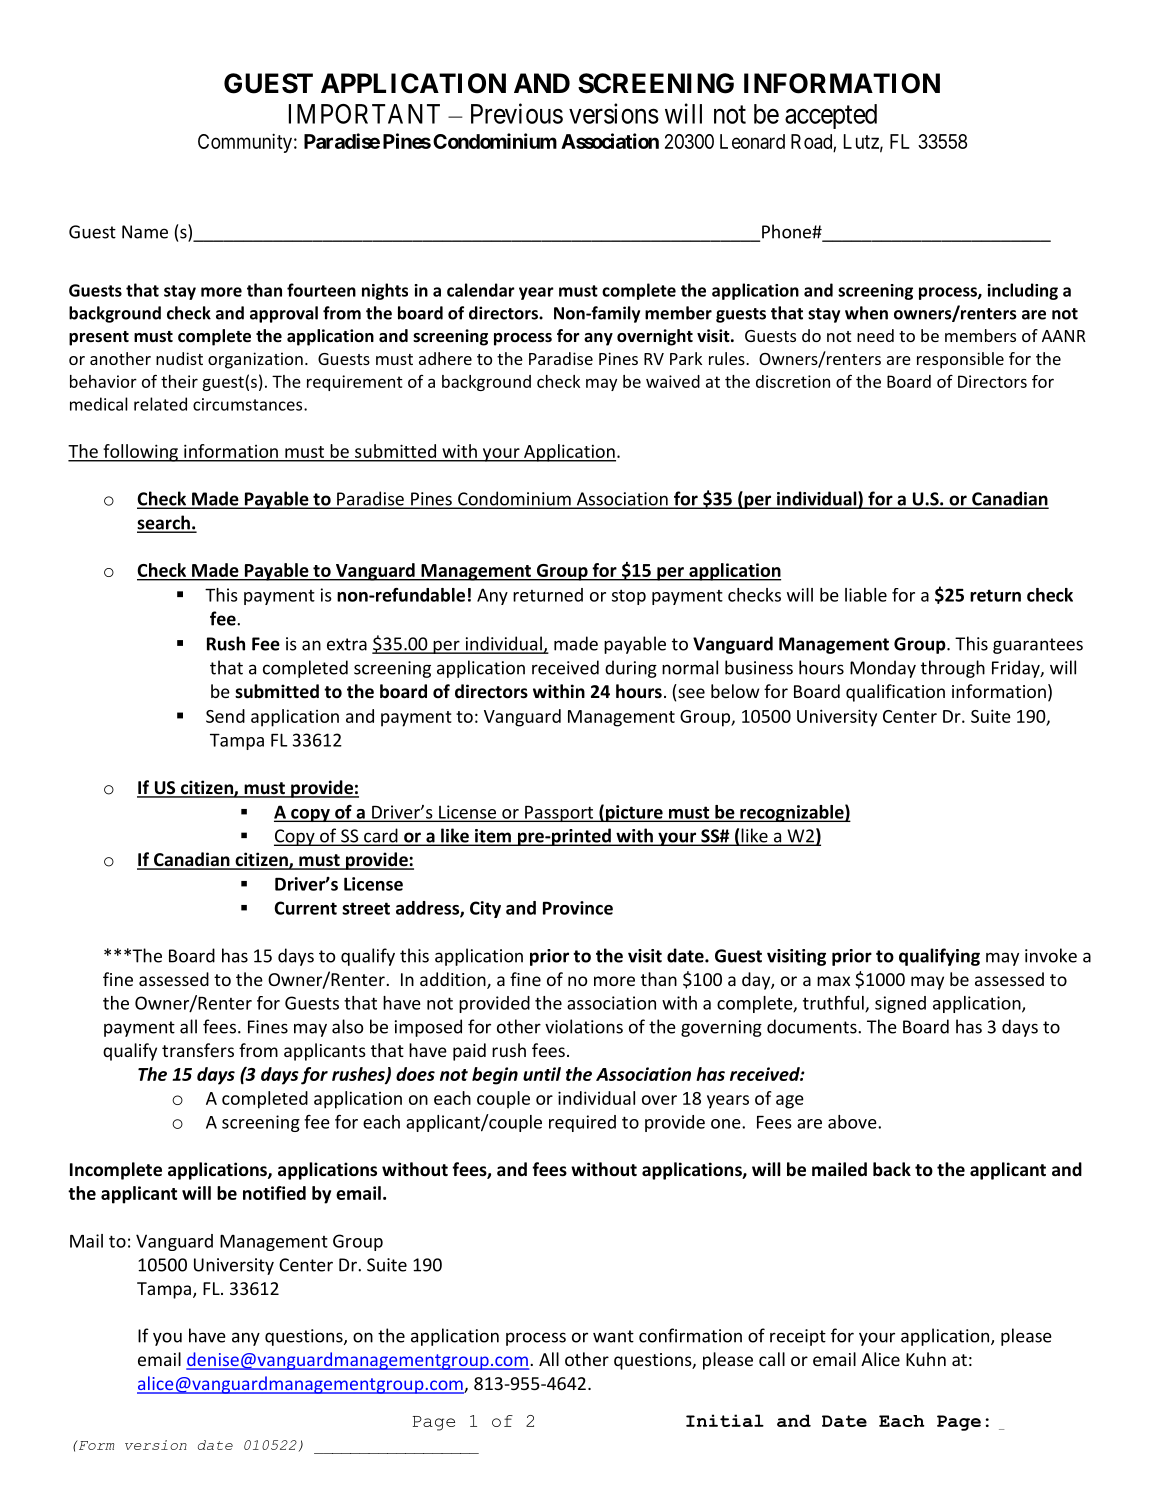 The image size is (1164, 1506). What do you see at coordinates (900, 1004) in the screenshot?
I see `signed` at bounding box center [900, 1004].
